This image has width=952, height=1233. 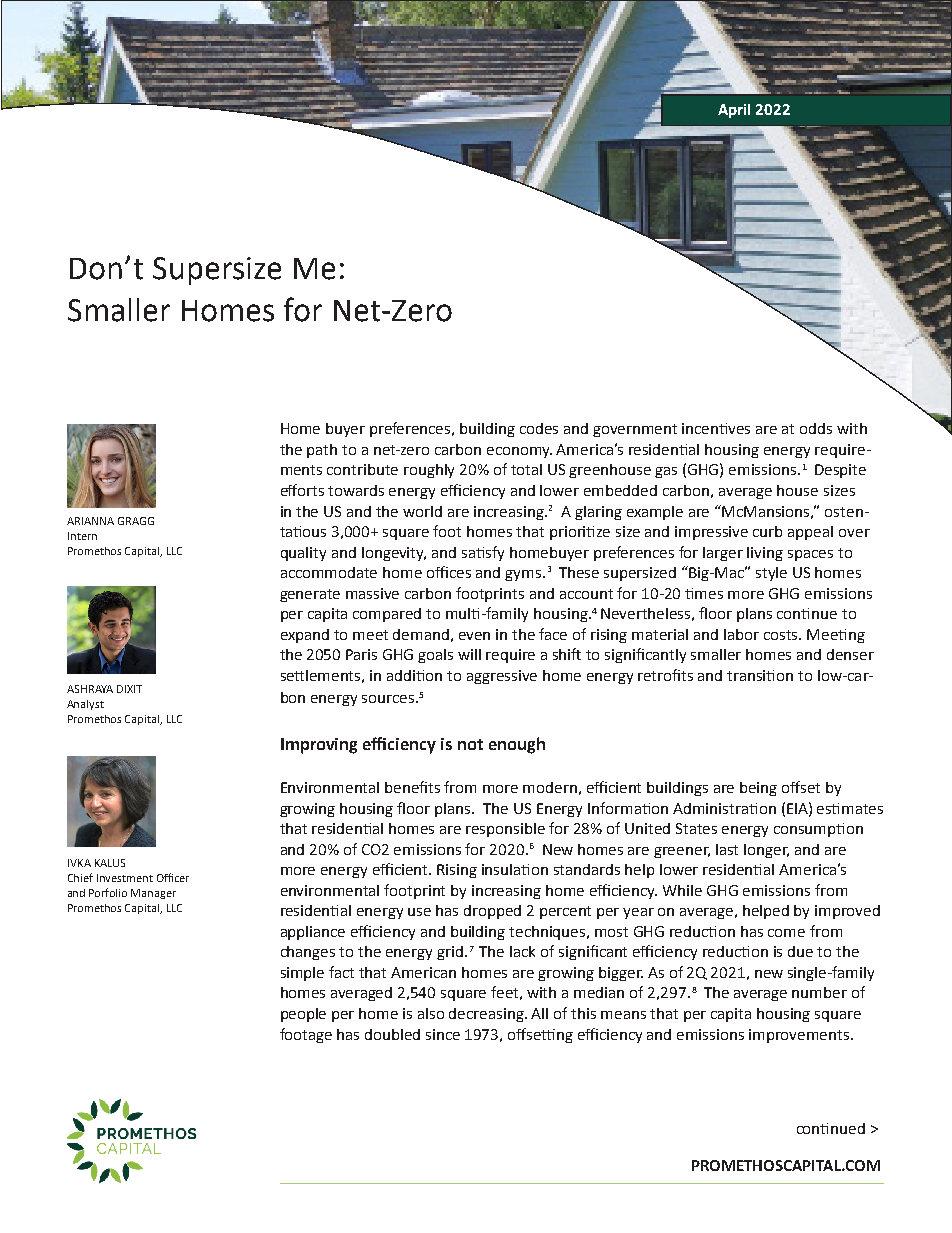 What do you see at coordinates (539, 428) in the image?
I see `codes` at bounding box center [539, 428].
